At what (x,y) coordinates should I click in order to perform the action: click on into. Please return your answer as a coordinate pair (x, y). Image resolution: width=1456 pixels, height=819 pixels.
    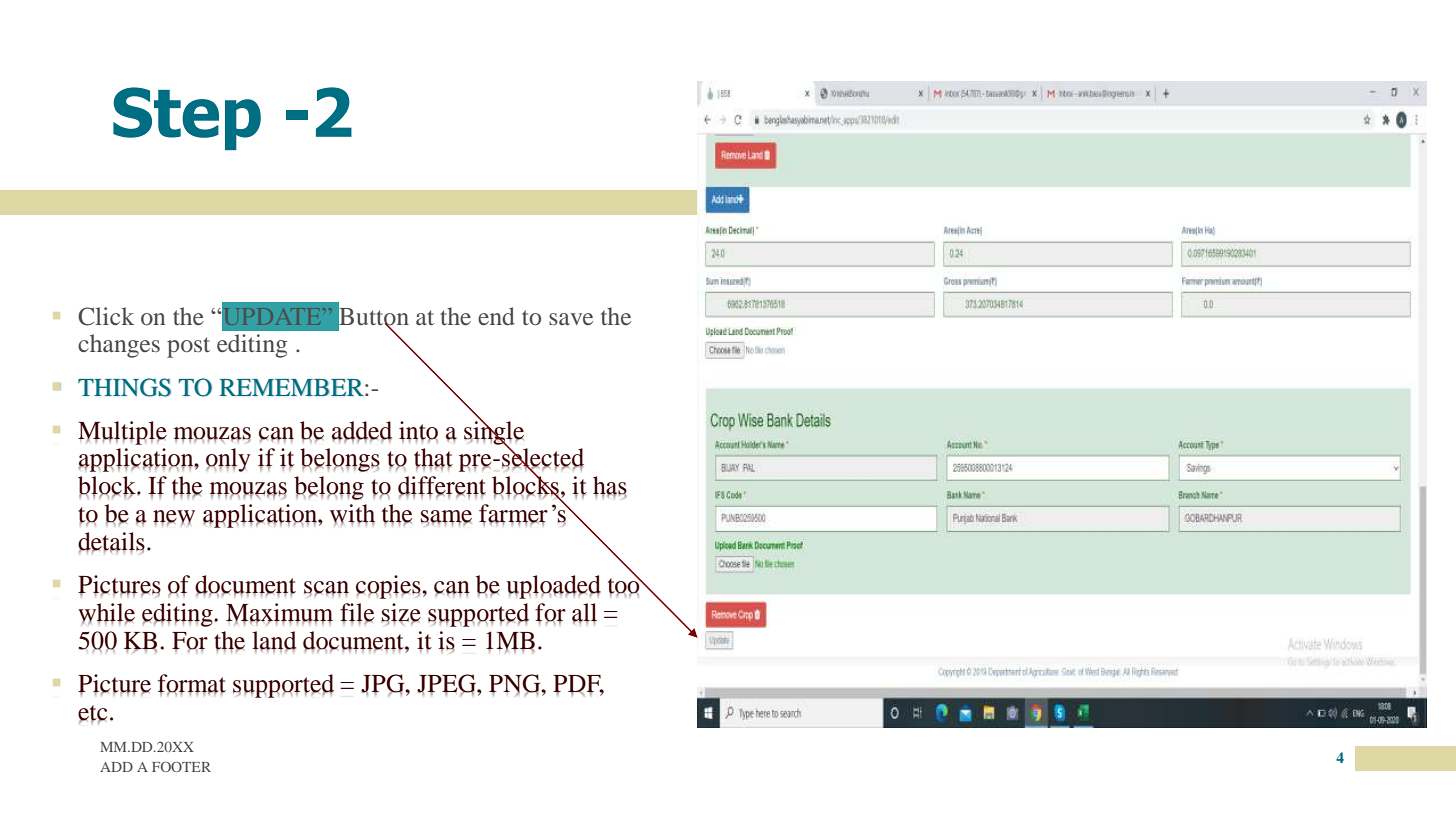
    Looking at the image, I should click on (418, 431).
